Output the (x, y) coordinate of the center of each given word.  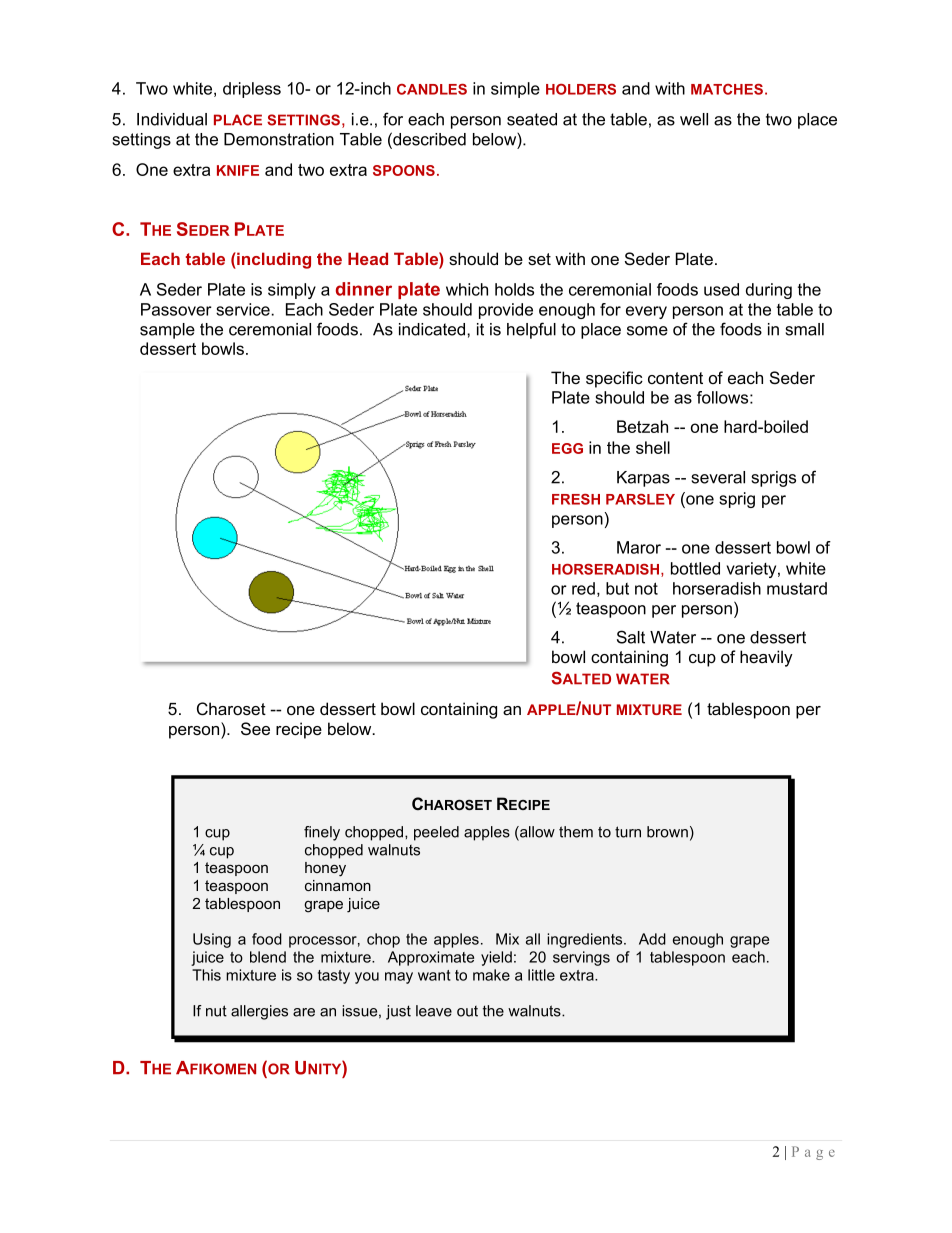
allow (536, 833)
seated (532, 119)
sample (167, 331)
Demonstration (279, 139)
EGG (567, 448)
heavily (766, 658)
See (255, 729)
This (206, 975)
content (675, 378)
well (694, 119)
